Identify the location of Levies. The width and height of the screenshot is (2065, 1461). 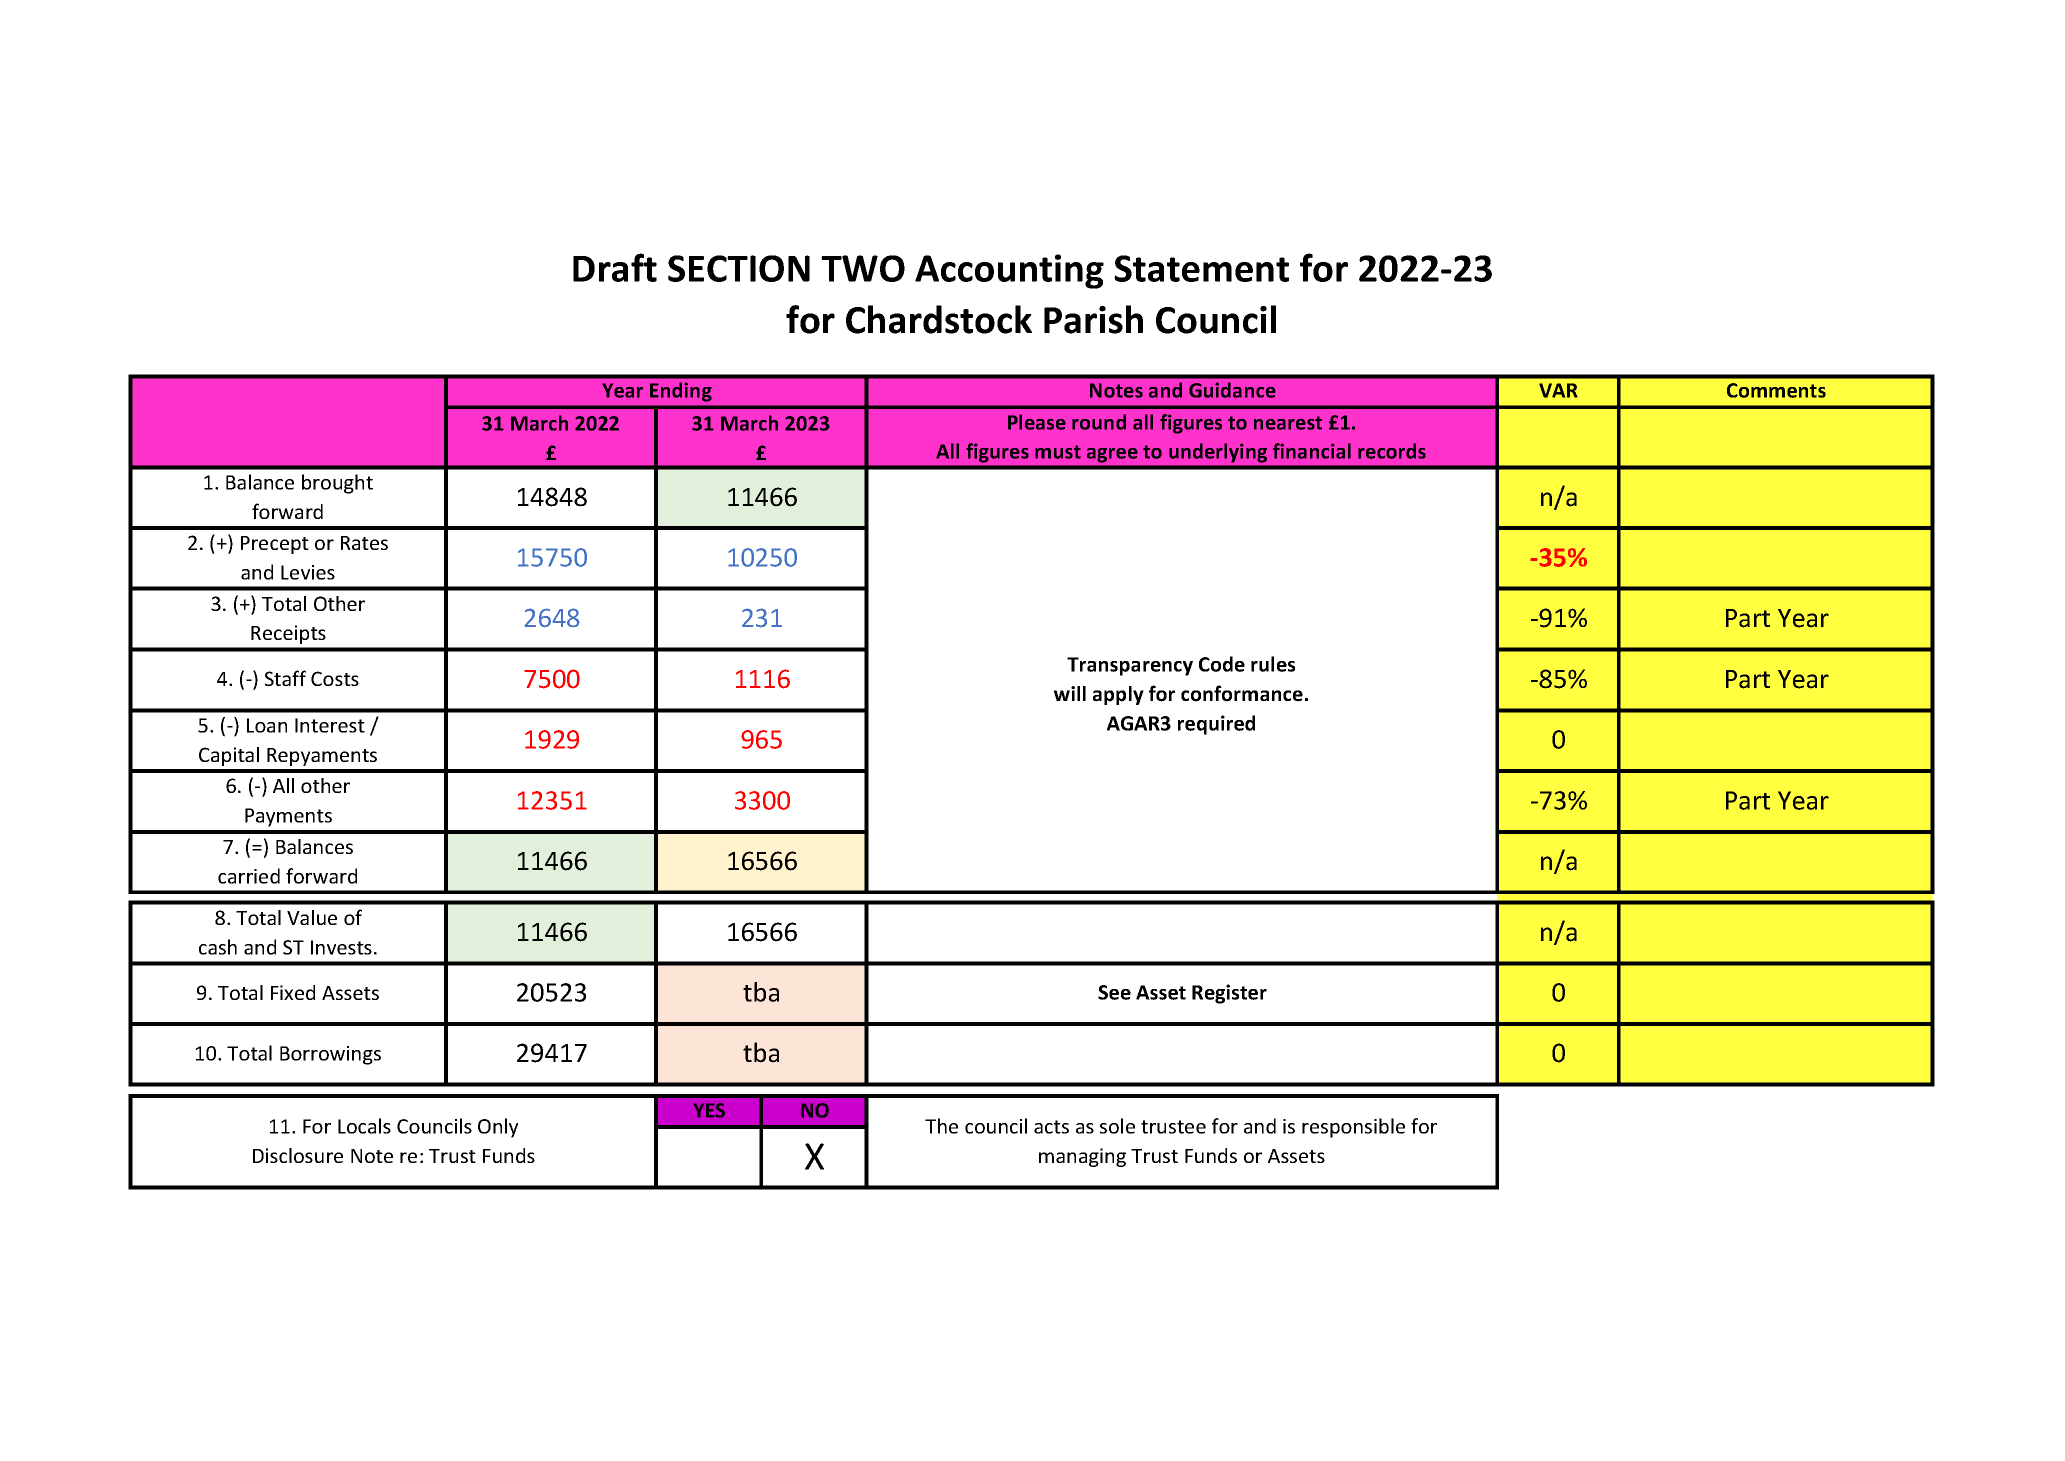
(308, 572).
